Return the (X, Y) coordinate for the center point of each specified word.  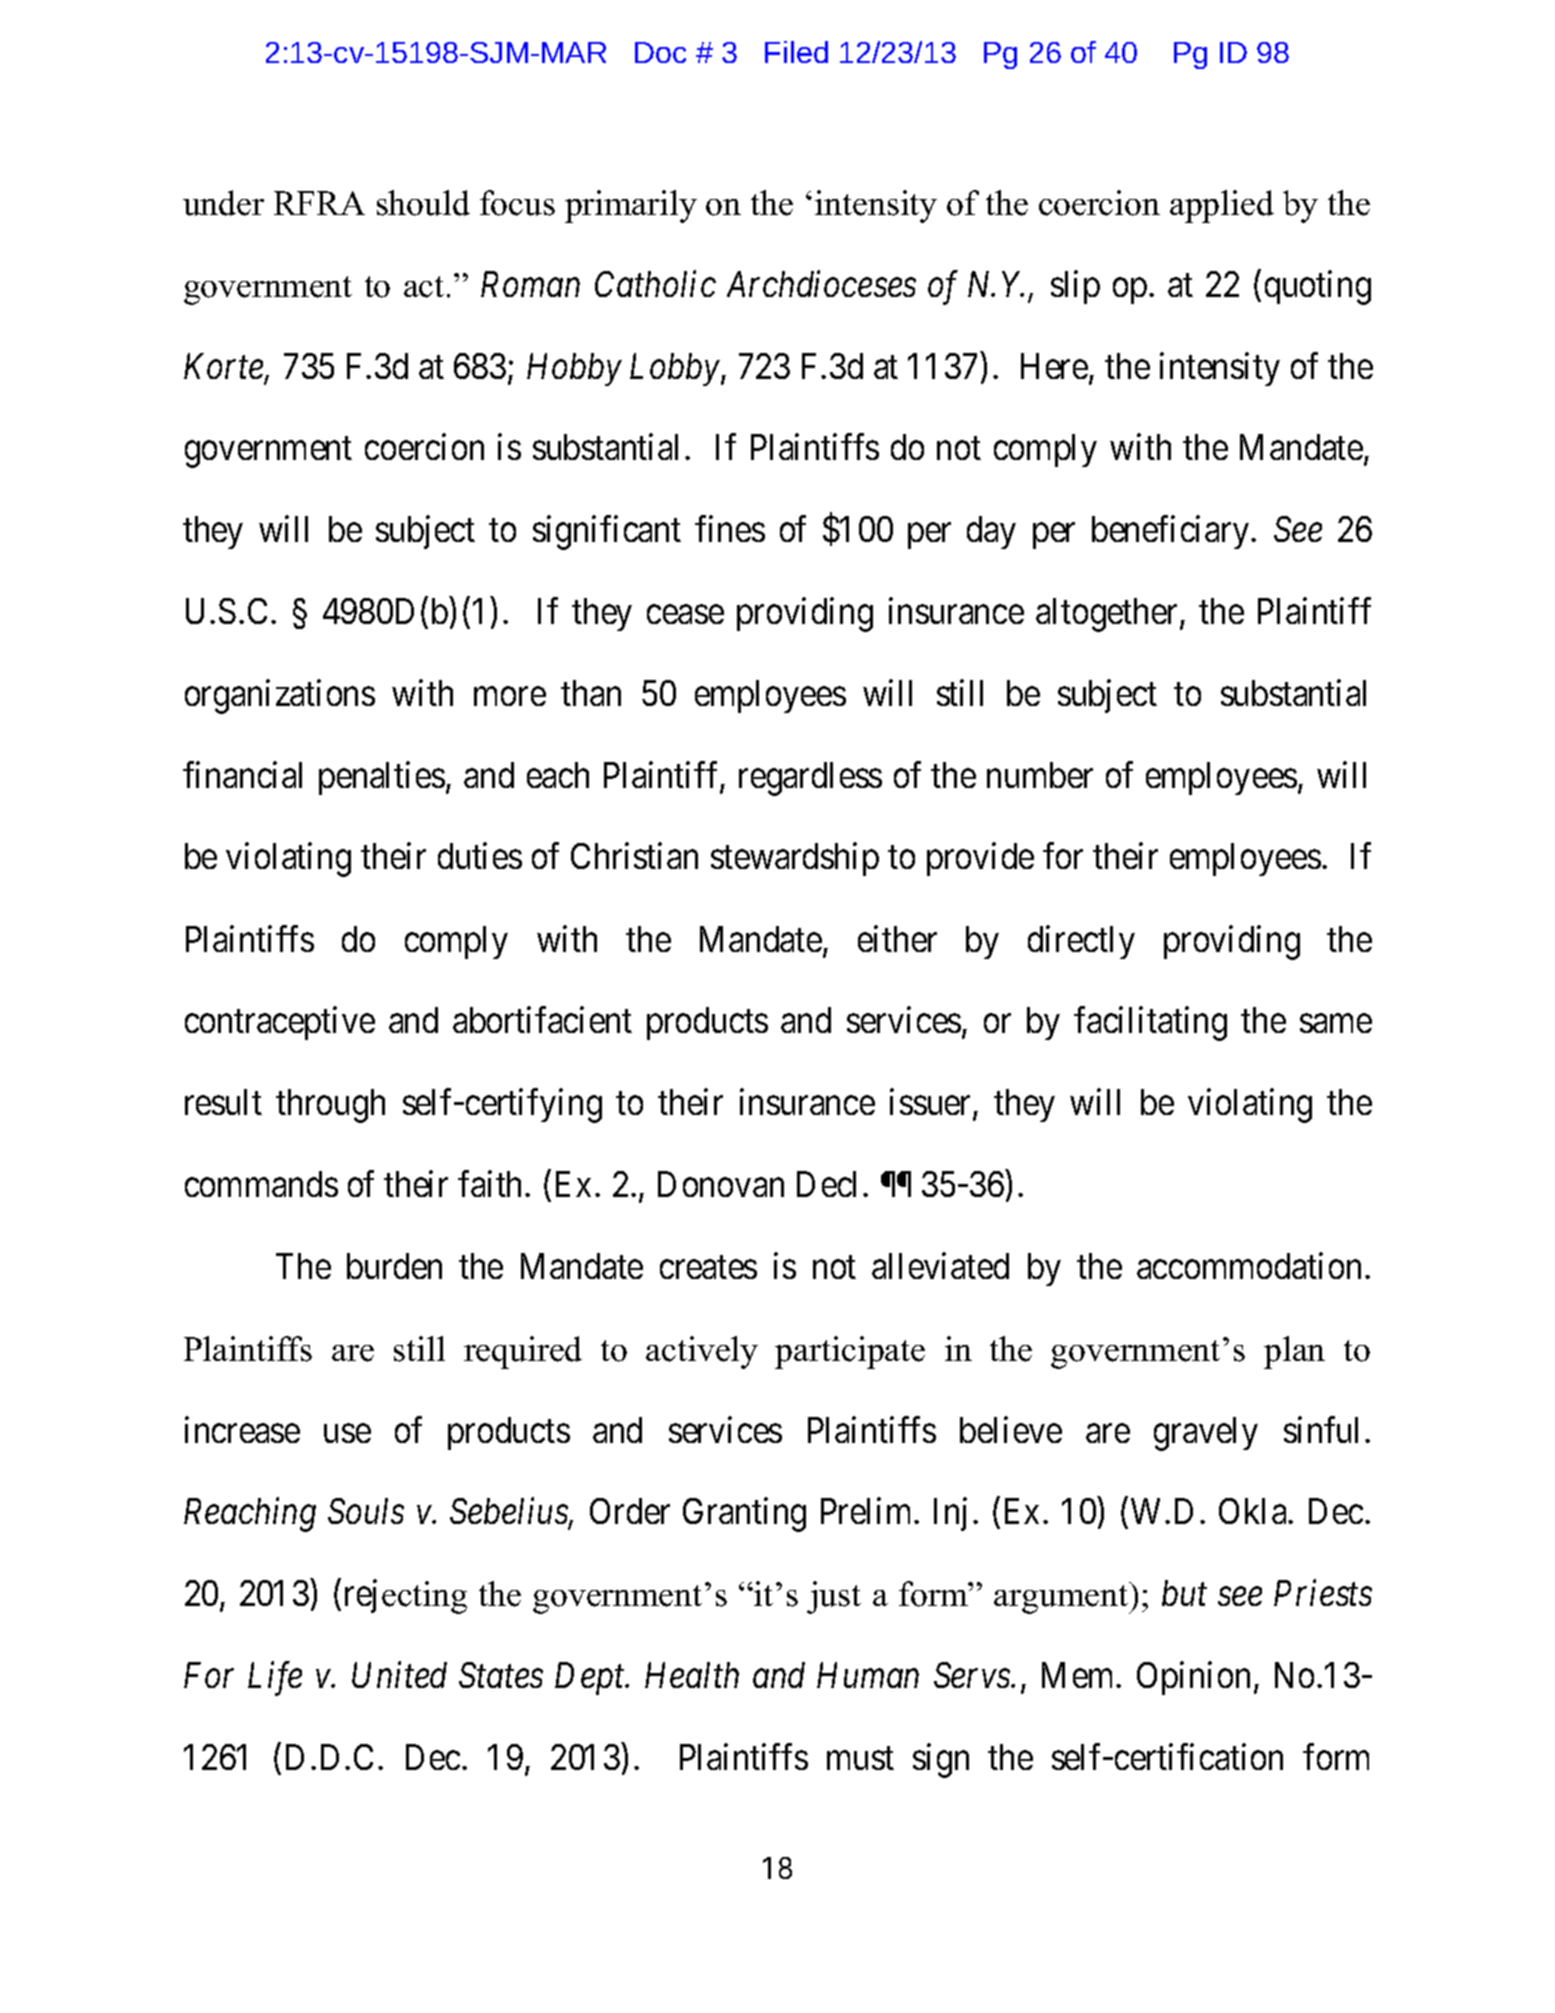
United (399, 1675)
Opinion (1193, 1678)
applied (1222, 206)
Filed (796, 52)
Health (692, 1675)
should (423, 203)
